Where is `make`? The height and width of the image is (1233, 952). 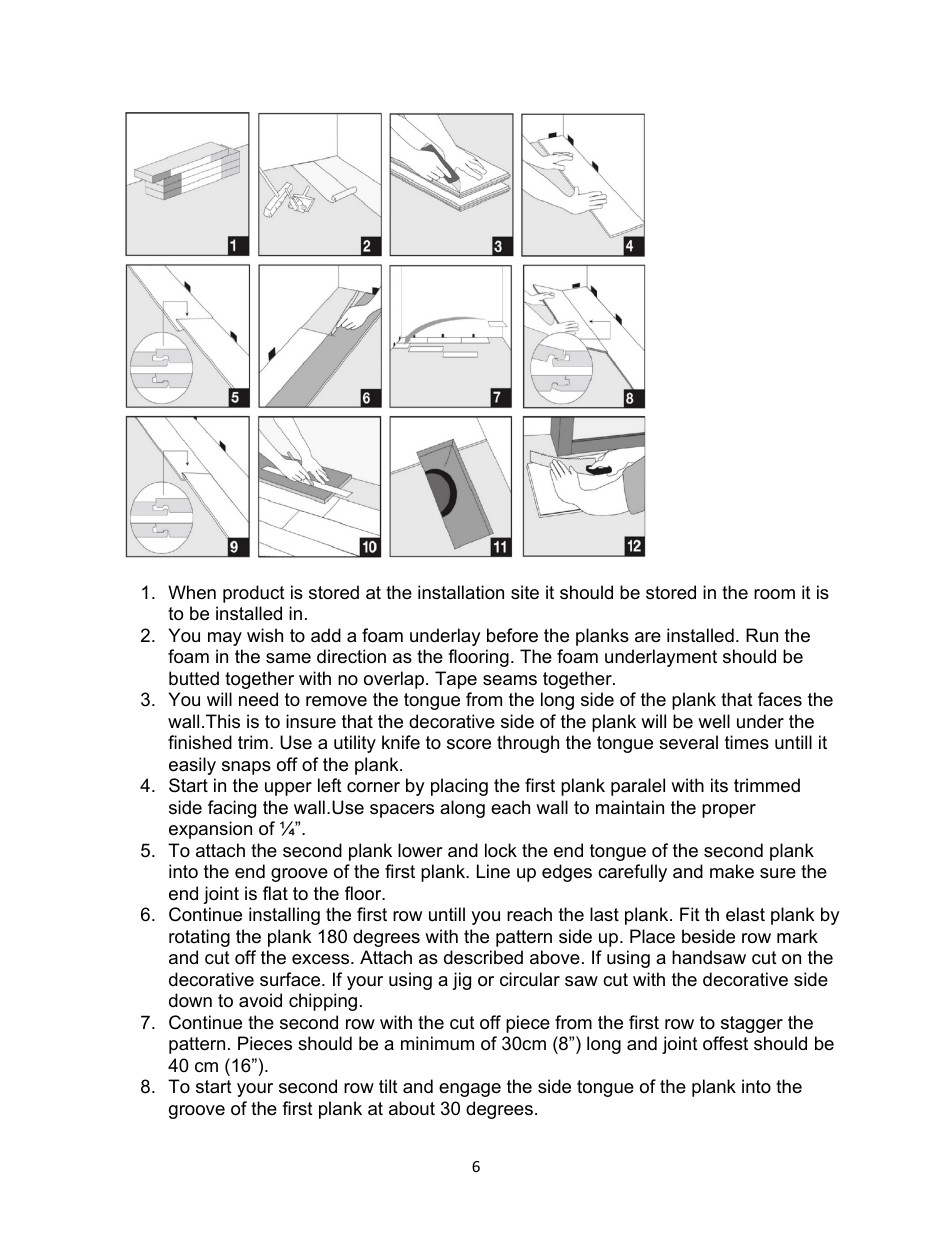 make is located at coordinates (732, 871).
